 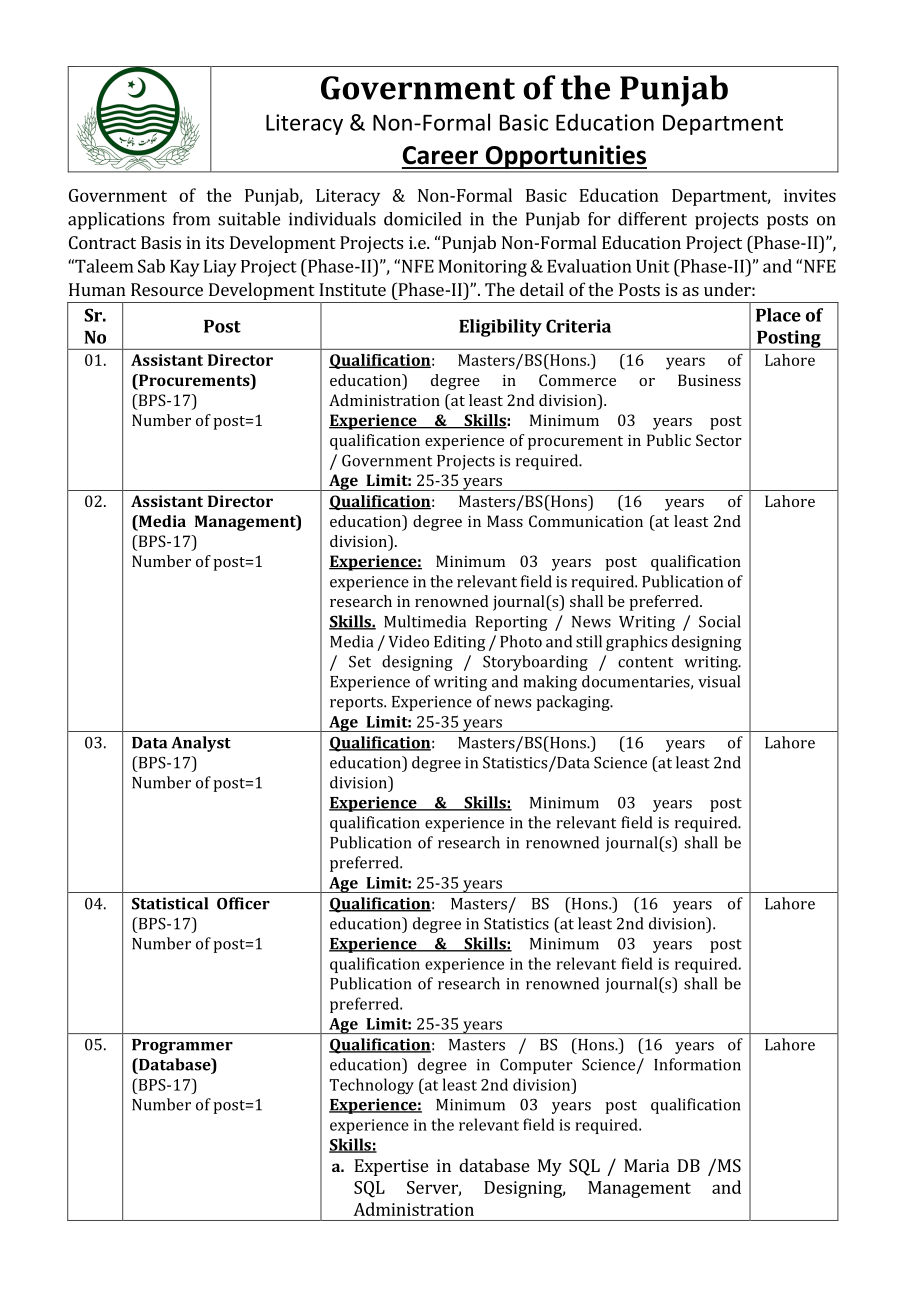 What do you see at coordinates (423, 219) in the image?
I see `domiciled` at bounding box center [423, 219].
